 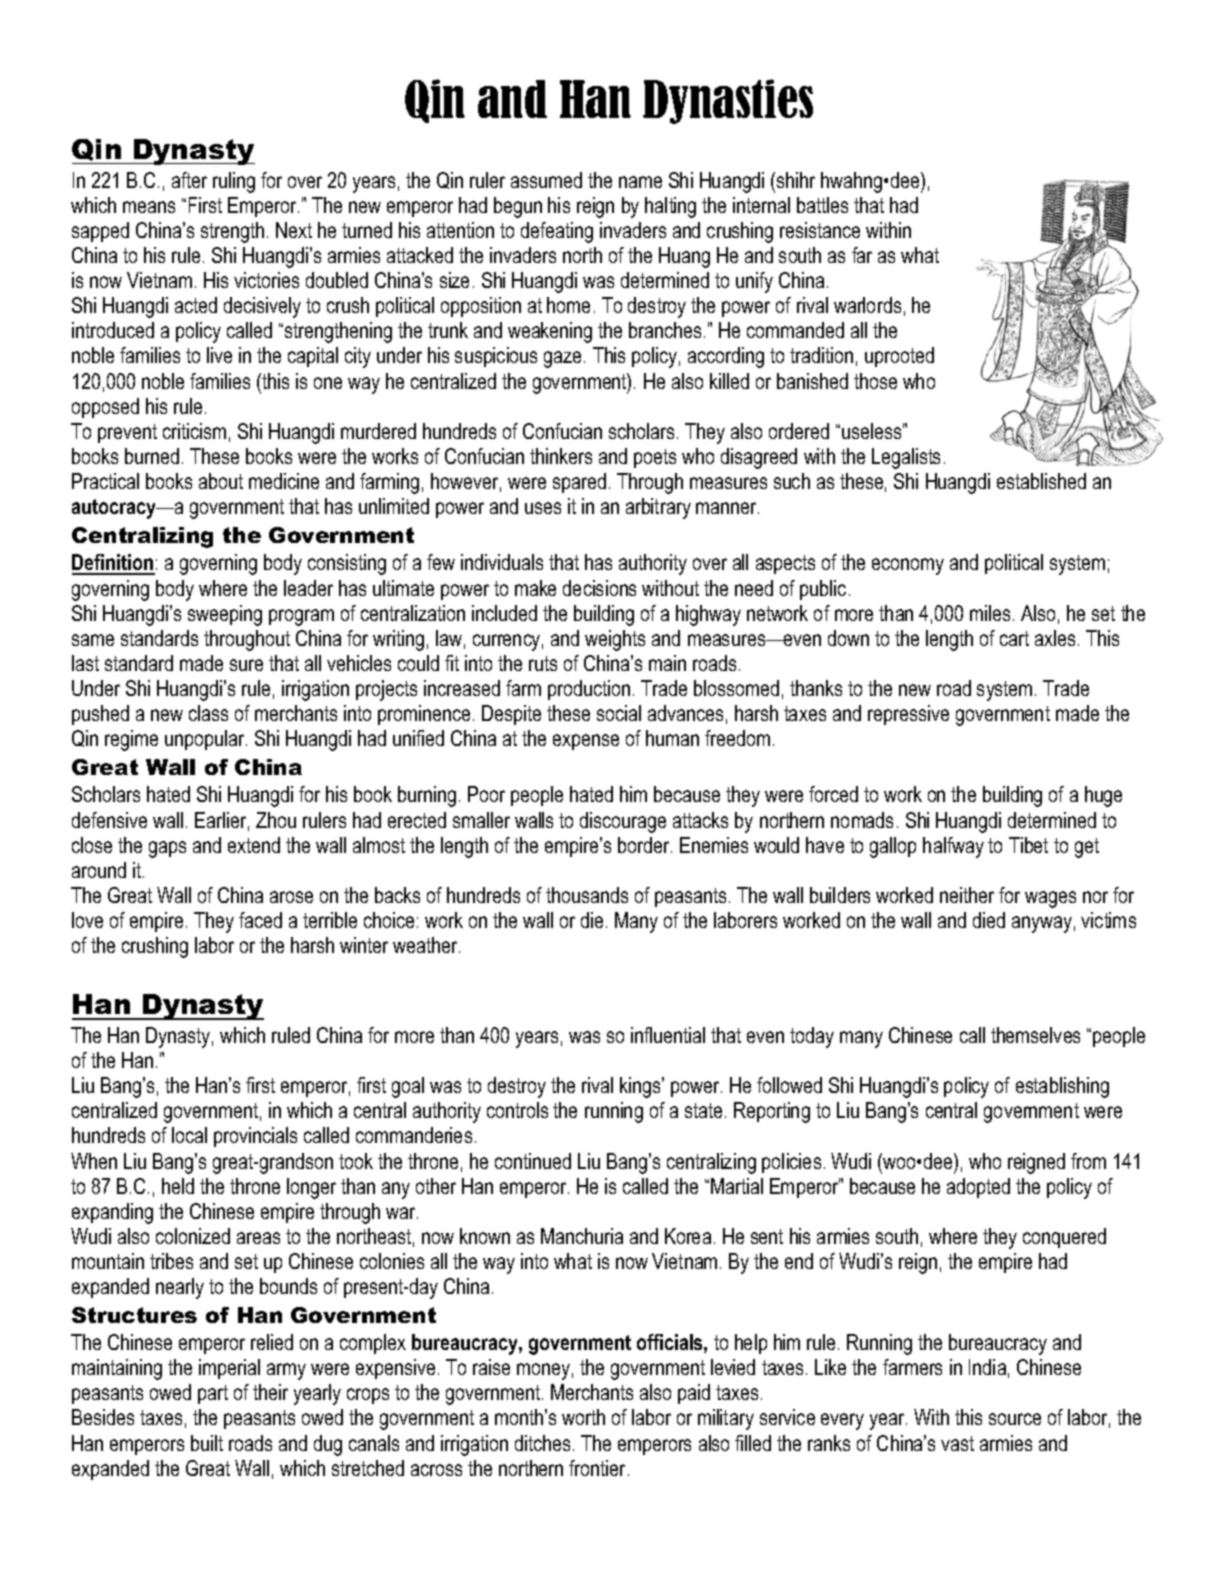 I want to click on after, so click(x=189, y=180).
